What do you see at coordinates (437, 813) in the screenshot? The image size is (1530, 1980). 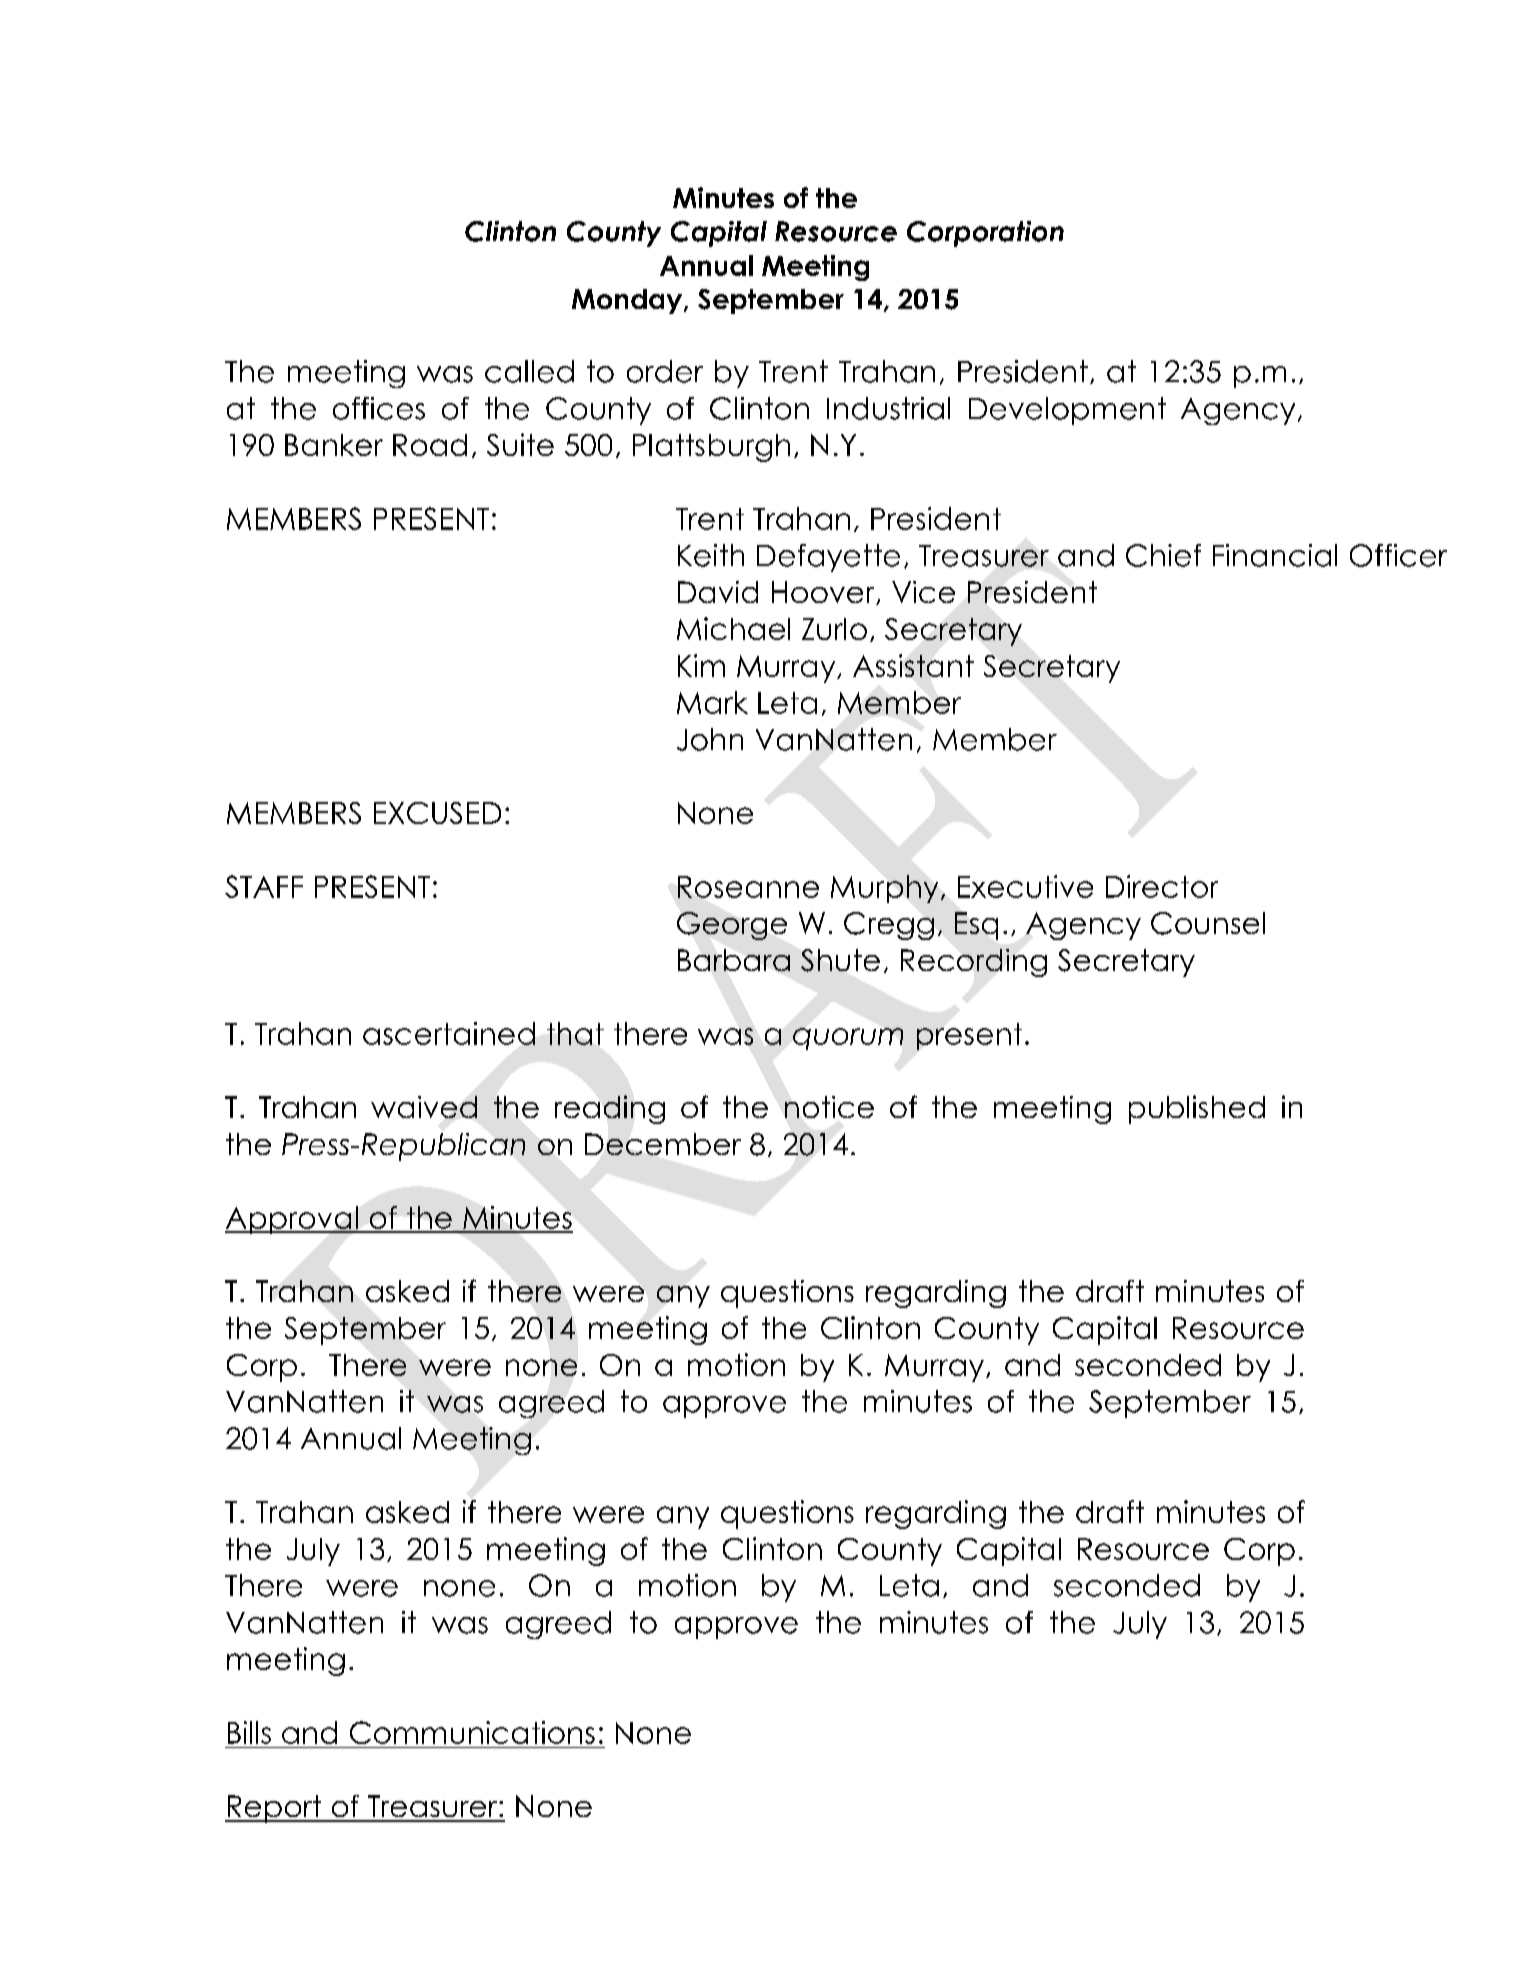 I see `EXCUSED` at bounding box center [437, 813].
